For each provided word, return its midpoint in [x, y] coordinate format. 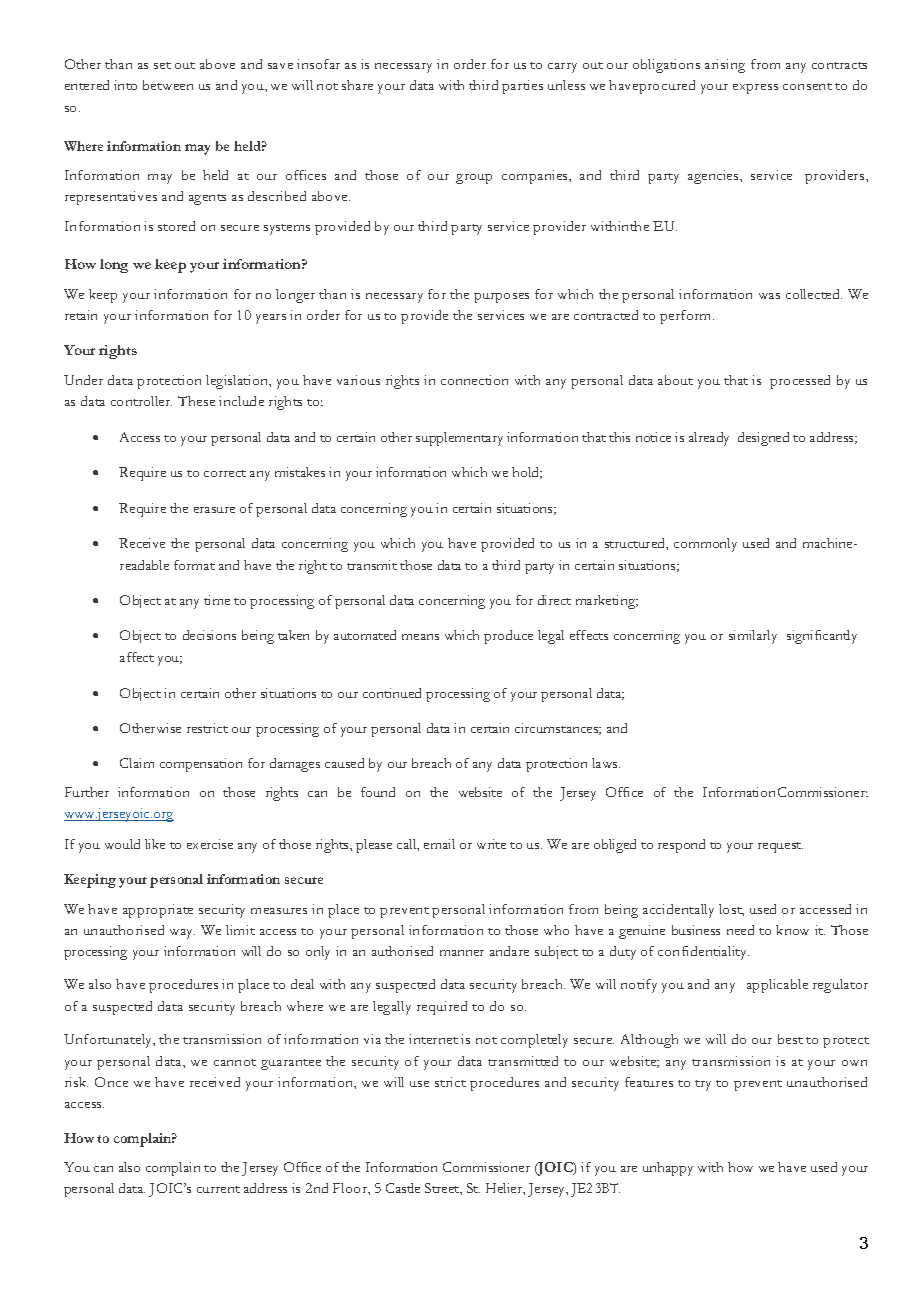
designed [763, 439]
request [780, 847]
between [168, 85]
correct [225, 473]
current [218, 1189]
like [155, 844]
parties [522, 87]
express [755, 89]
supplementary [459, 439]
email [439, 844]
